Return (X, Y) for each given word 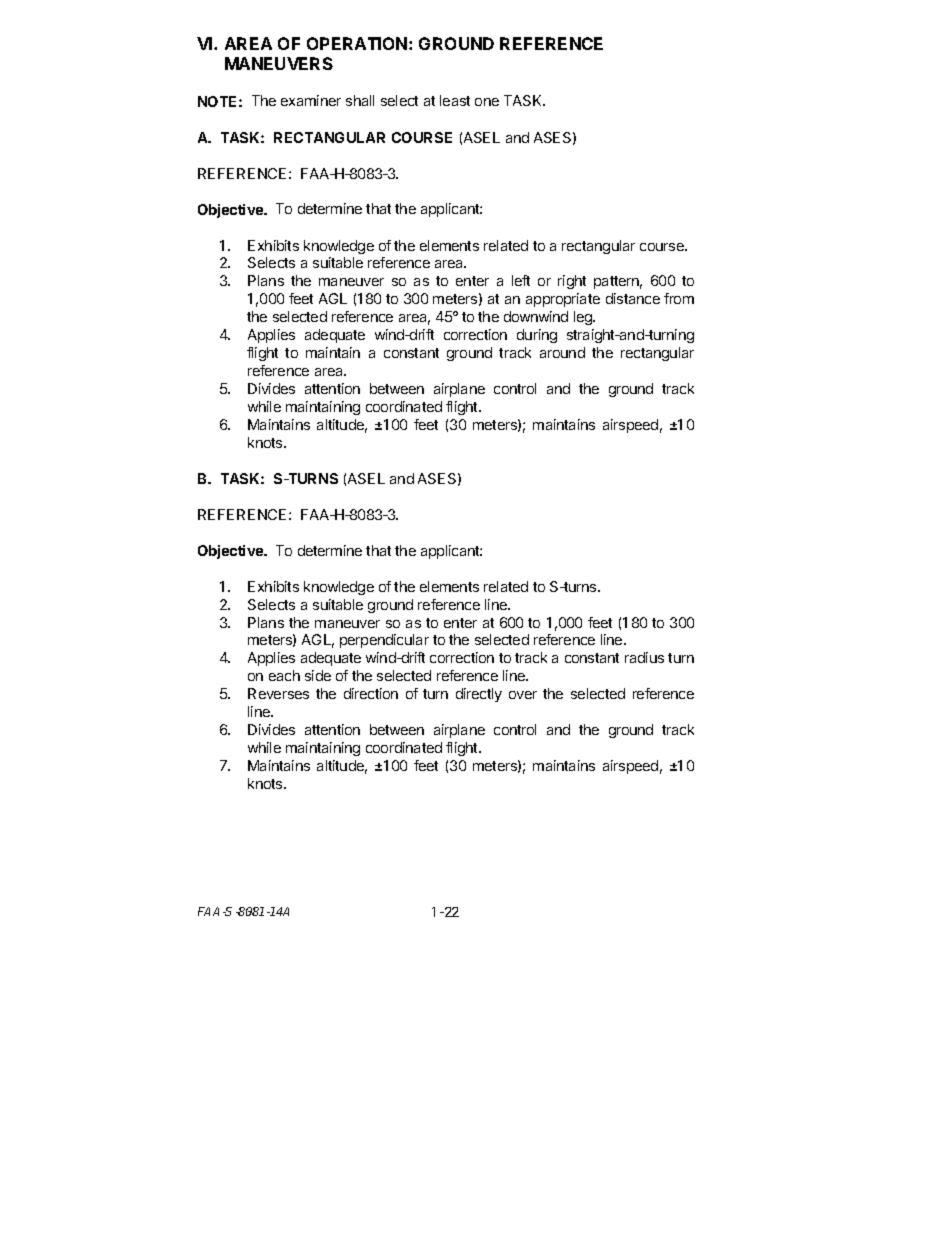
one (487, 102)
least (455, 100)
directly (479, 695)
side (318, 675)
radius (644, 657)
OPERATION (358, 43)
